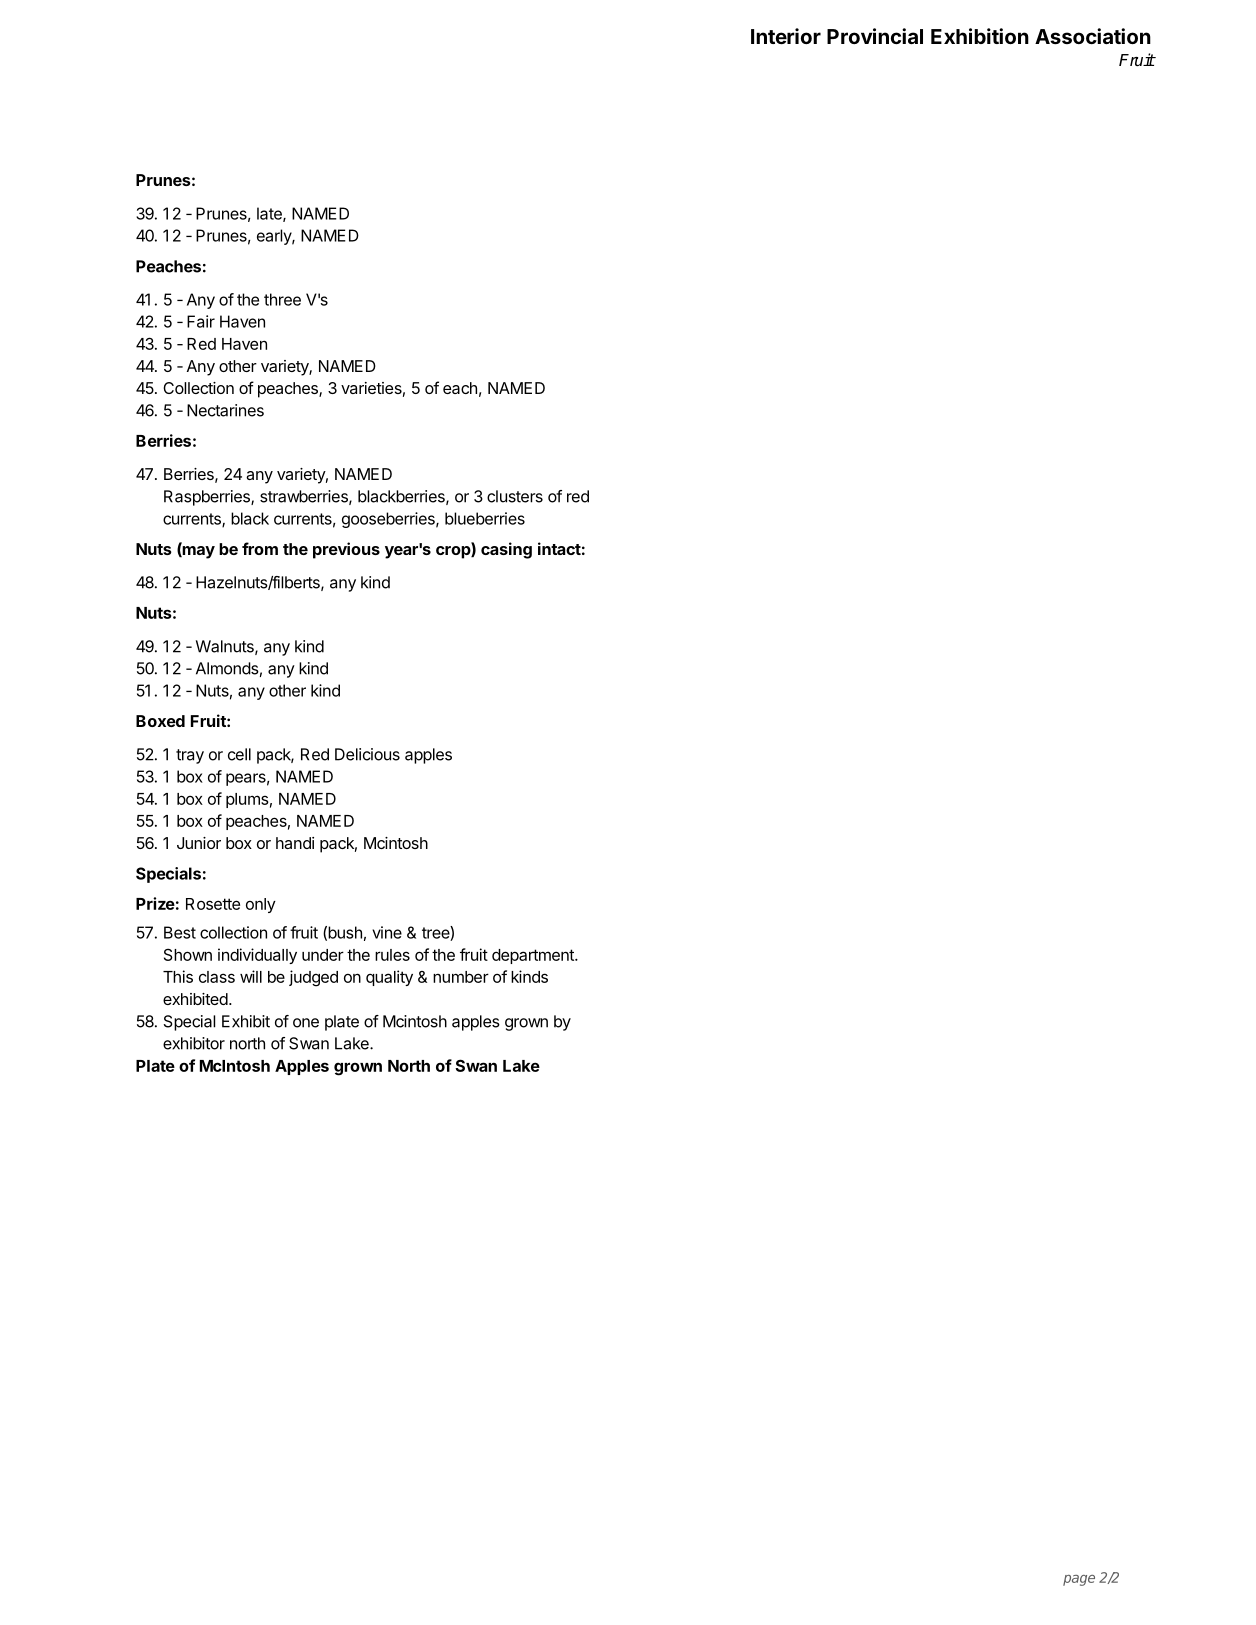 Image resolution: width=1256 pixels, height=1625 pixels. What do you see at coordinates (389, 978) in the image?
I see `quality` at bounding box center [389, 978].
